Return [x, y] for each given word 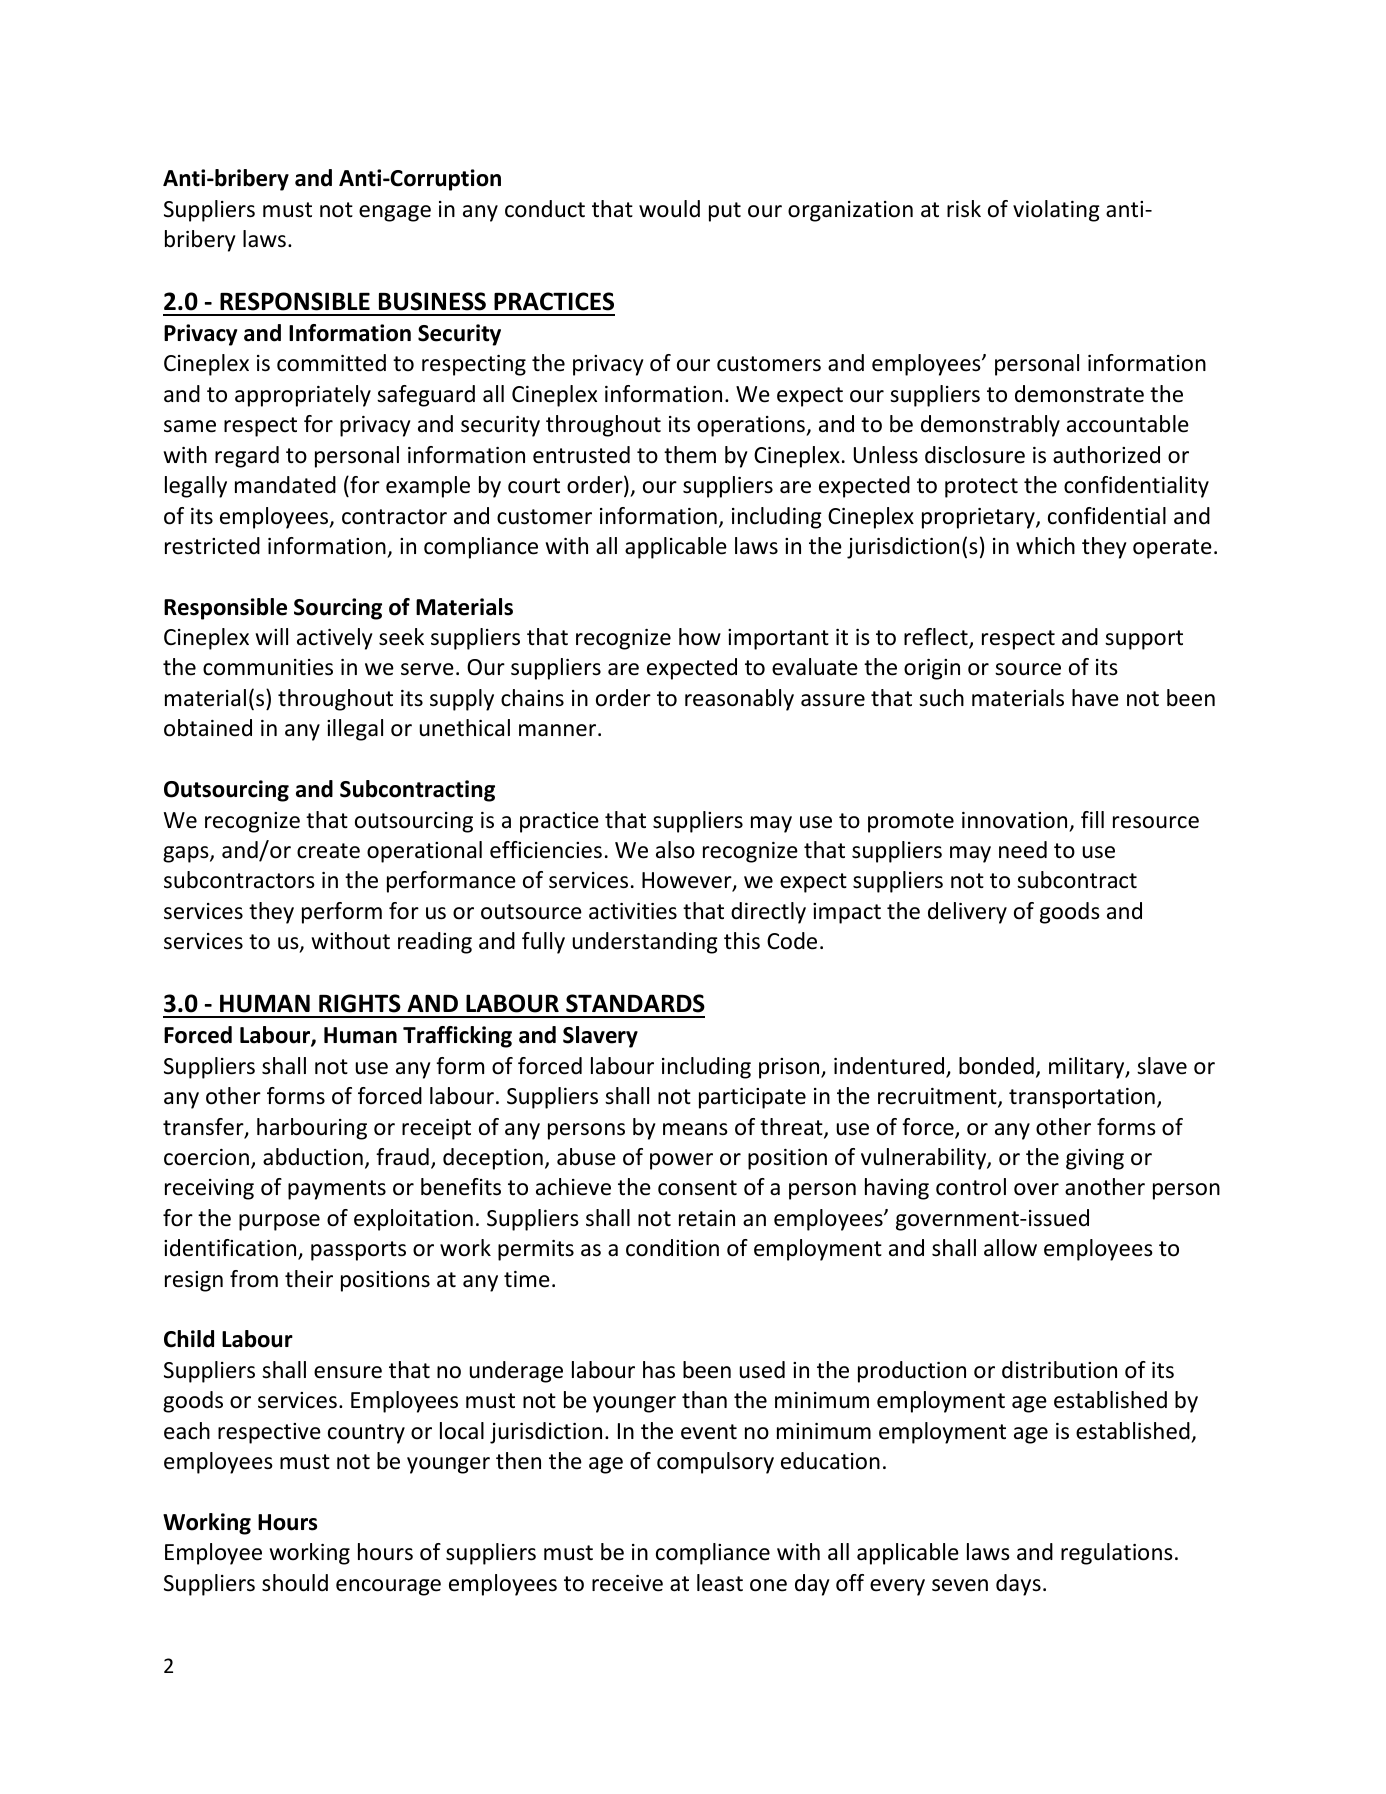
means [695, 1129]
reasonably [739, 700]
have [1095, 698]
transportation [1082, 1098]
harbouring [312, 1129]
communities [268, 667]
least [720, 1583]
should [295, 1583]
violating [1056, 211]
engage [395, 213]
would [669, 209]
